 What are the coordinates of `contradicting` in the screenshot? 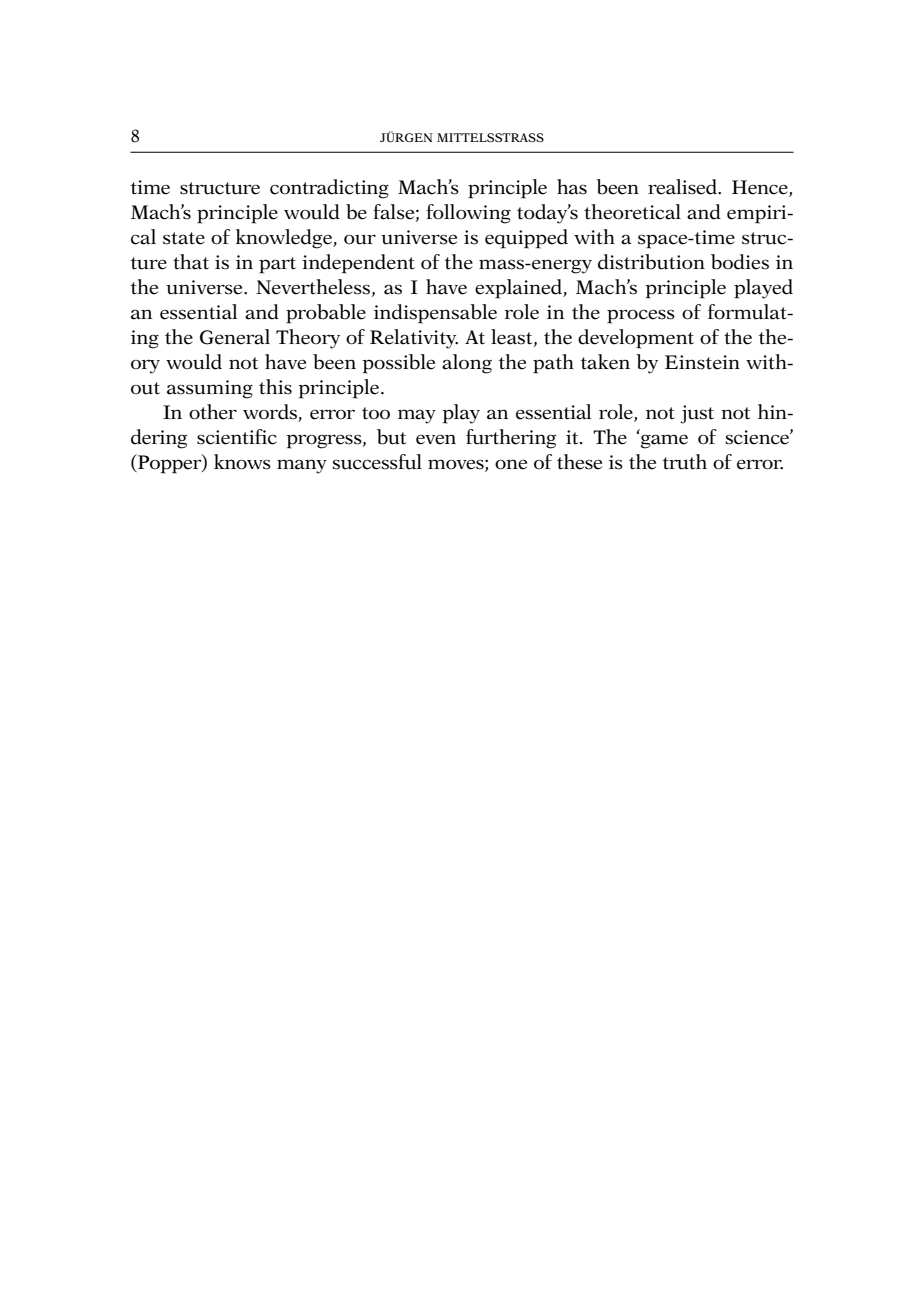 It's located at (329, 189).
